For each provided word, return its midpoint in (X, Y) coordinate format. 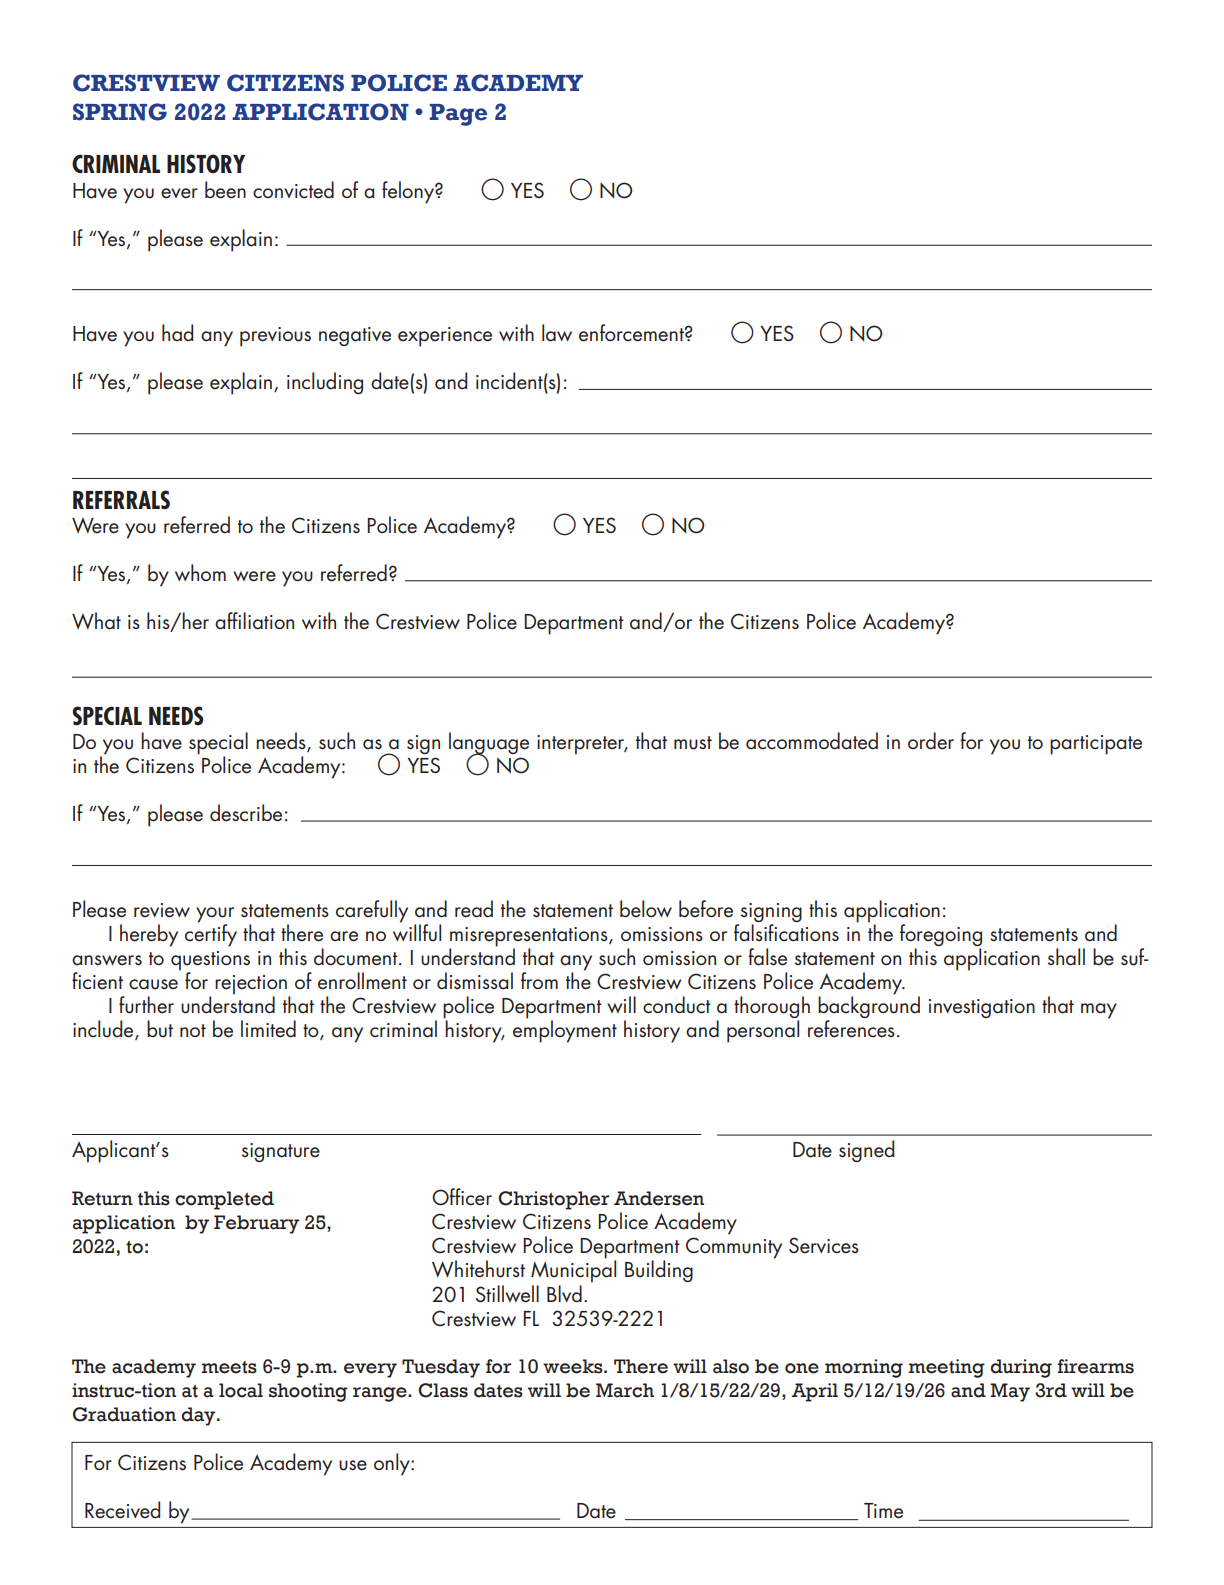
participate (1096, 745)
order (931, 741)
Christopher (553, 1200)
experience (445, 337)
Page (458, 115)
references (851, 1029)
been (225, 190)
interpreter (582, 745)
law (557, 333)
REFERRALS (121, 500)
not (193, 1030)
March (625, 1390)
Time (883, 1511)
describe (246, 813)
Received (122, 1510)
